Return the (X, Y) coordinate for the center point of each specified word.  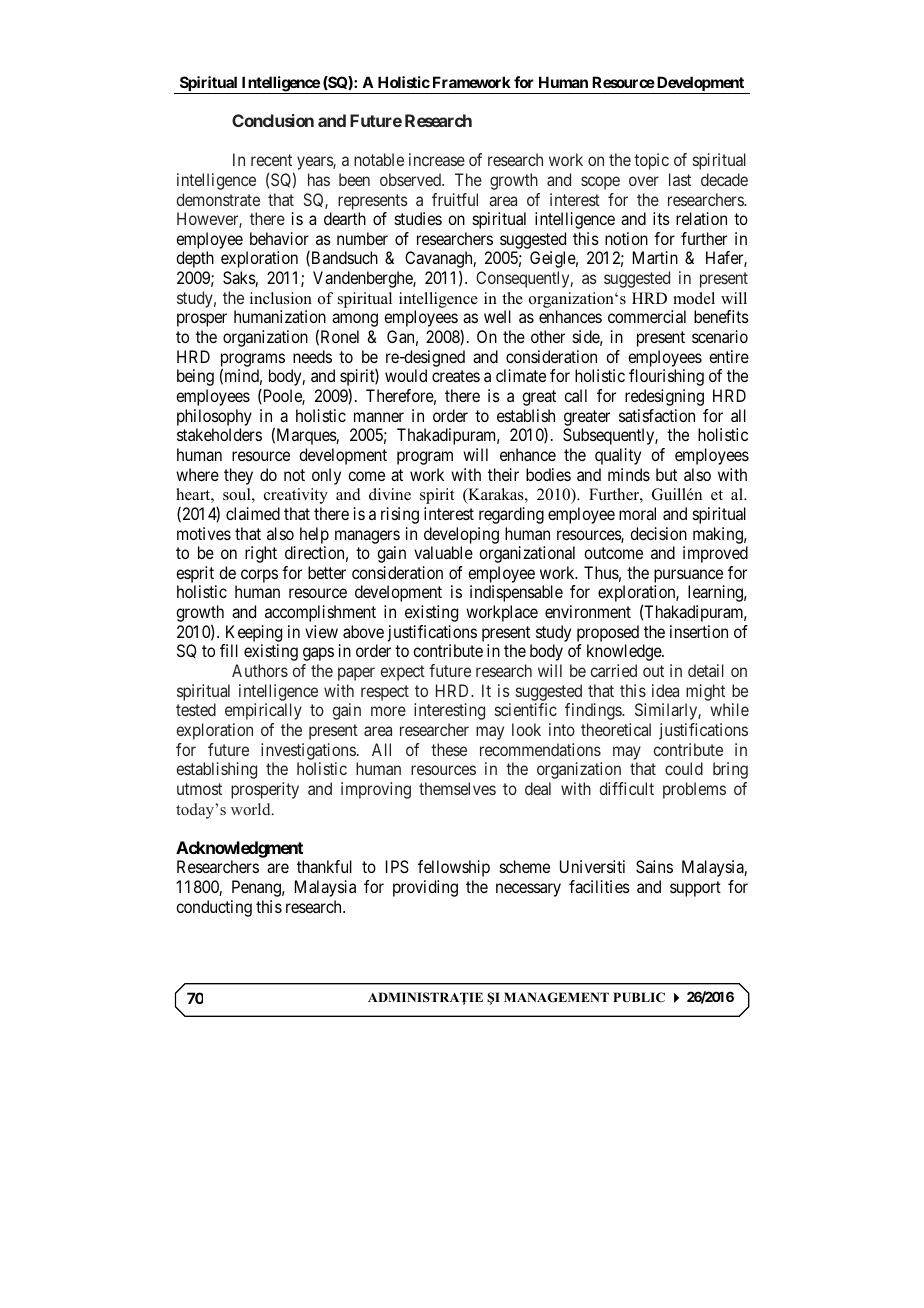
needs (312, 356)
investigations (308, 751)
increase (437, 159)
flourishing (666, 377)
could (684, 768)
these (449, 749)
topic (651, 161)
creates (456, 376)
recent (271, 160)
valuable (443, 552)
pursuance (688, 576)
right (261, 554)
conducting (214, 908)
